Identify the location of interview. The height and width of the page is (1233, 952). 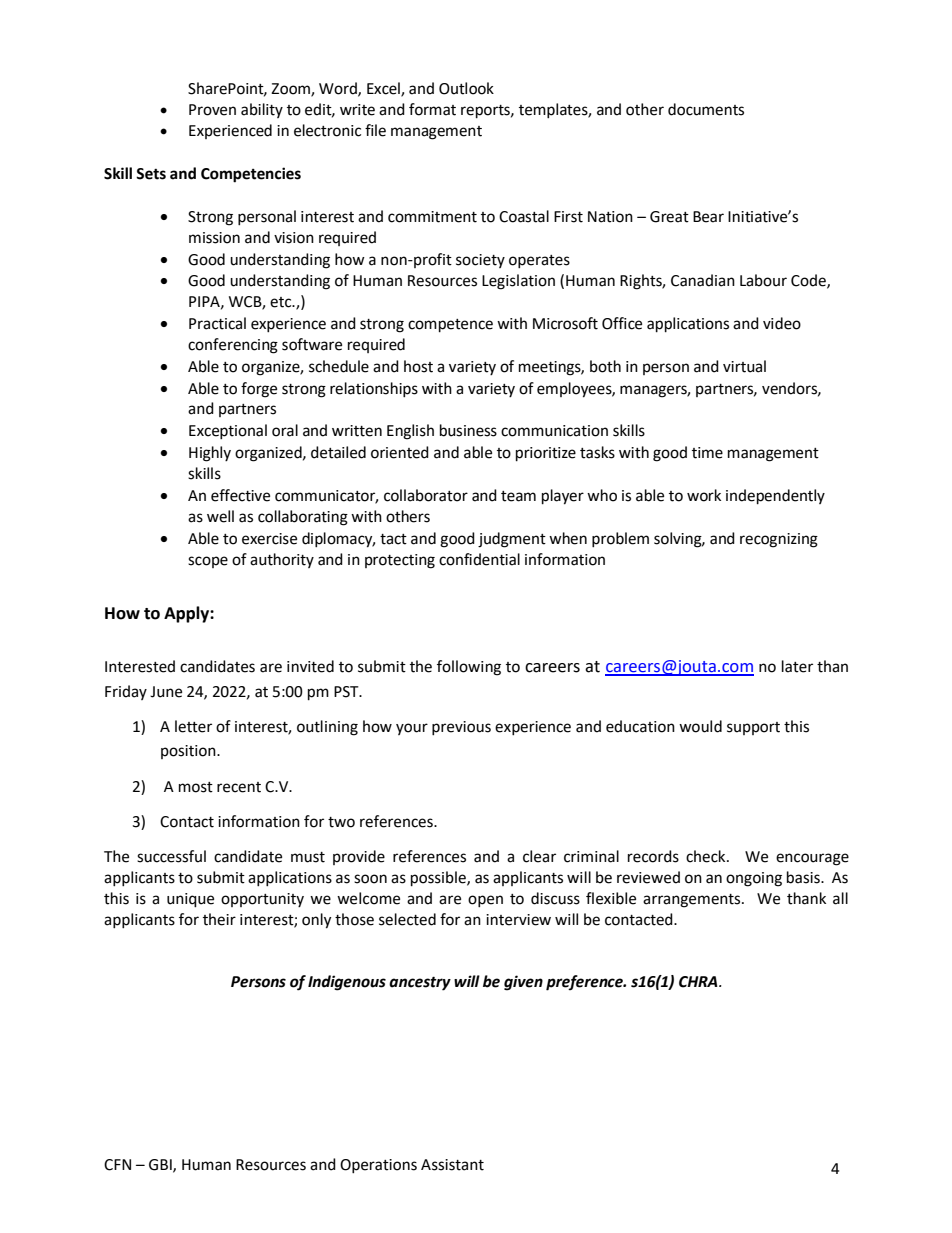
(518, 920).
